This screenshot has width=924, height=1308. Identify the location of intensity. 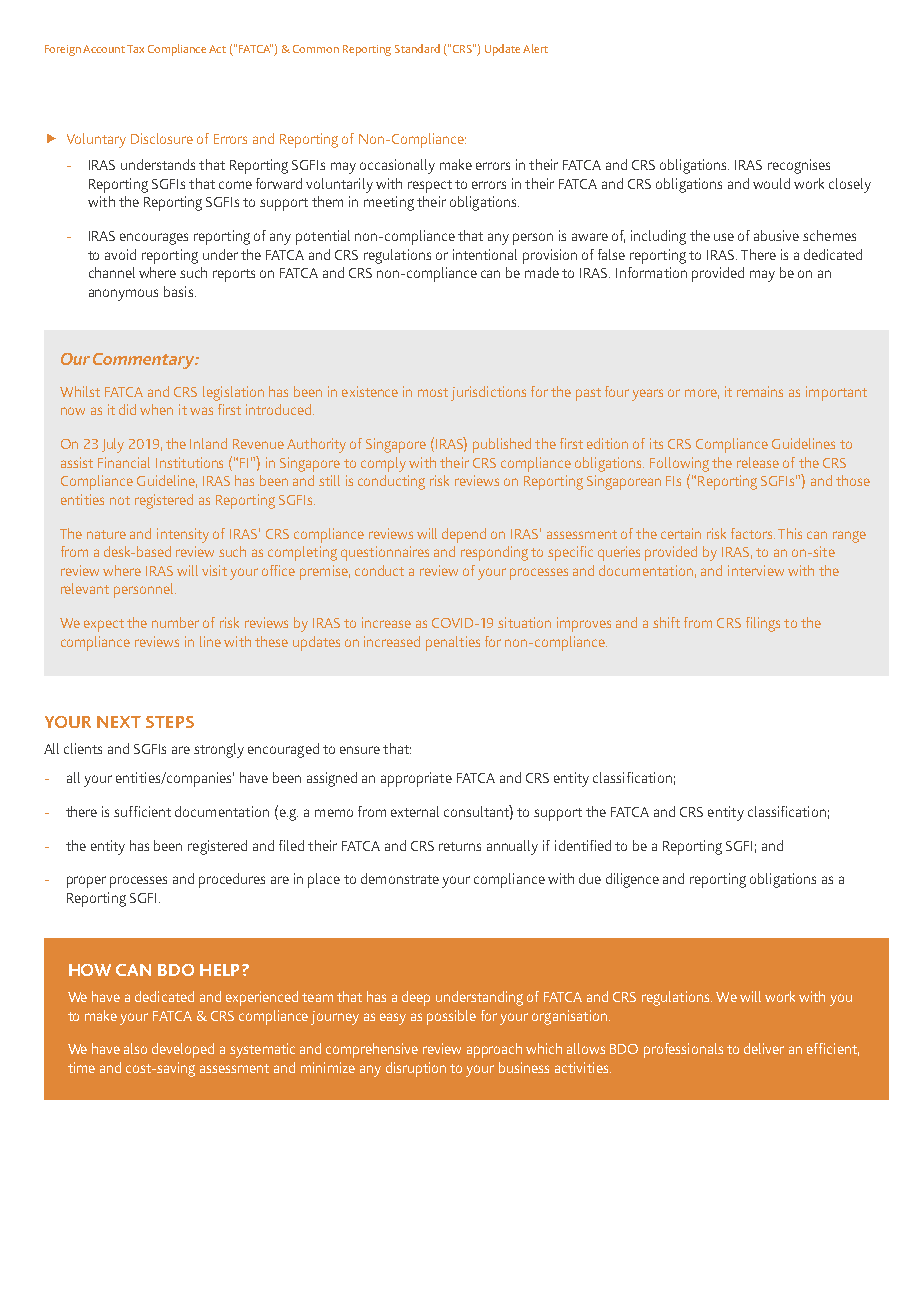
(183, 535).
